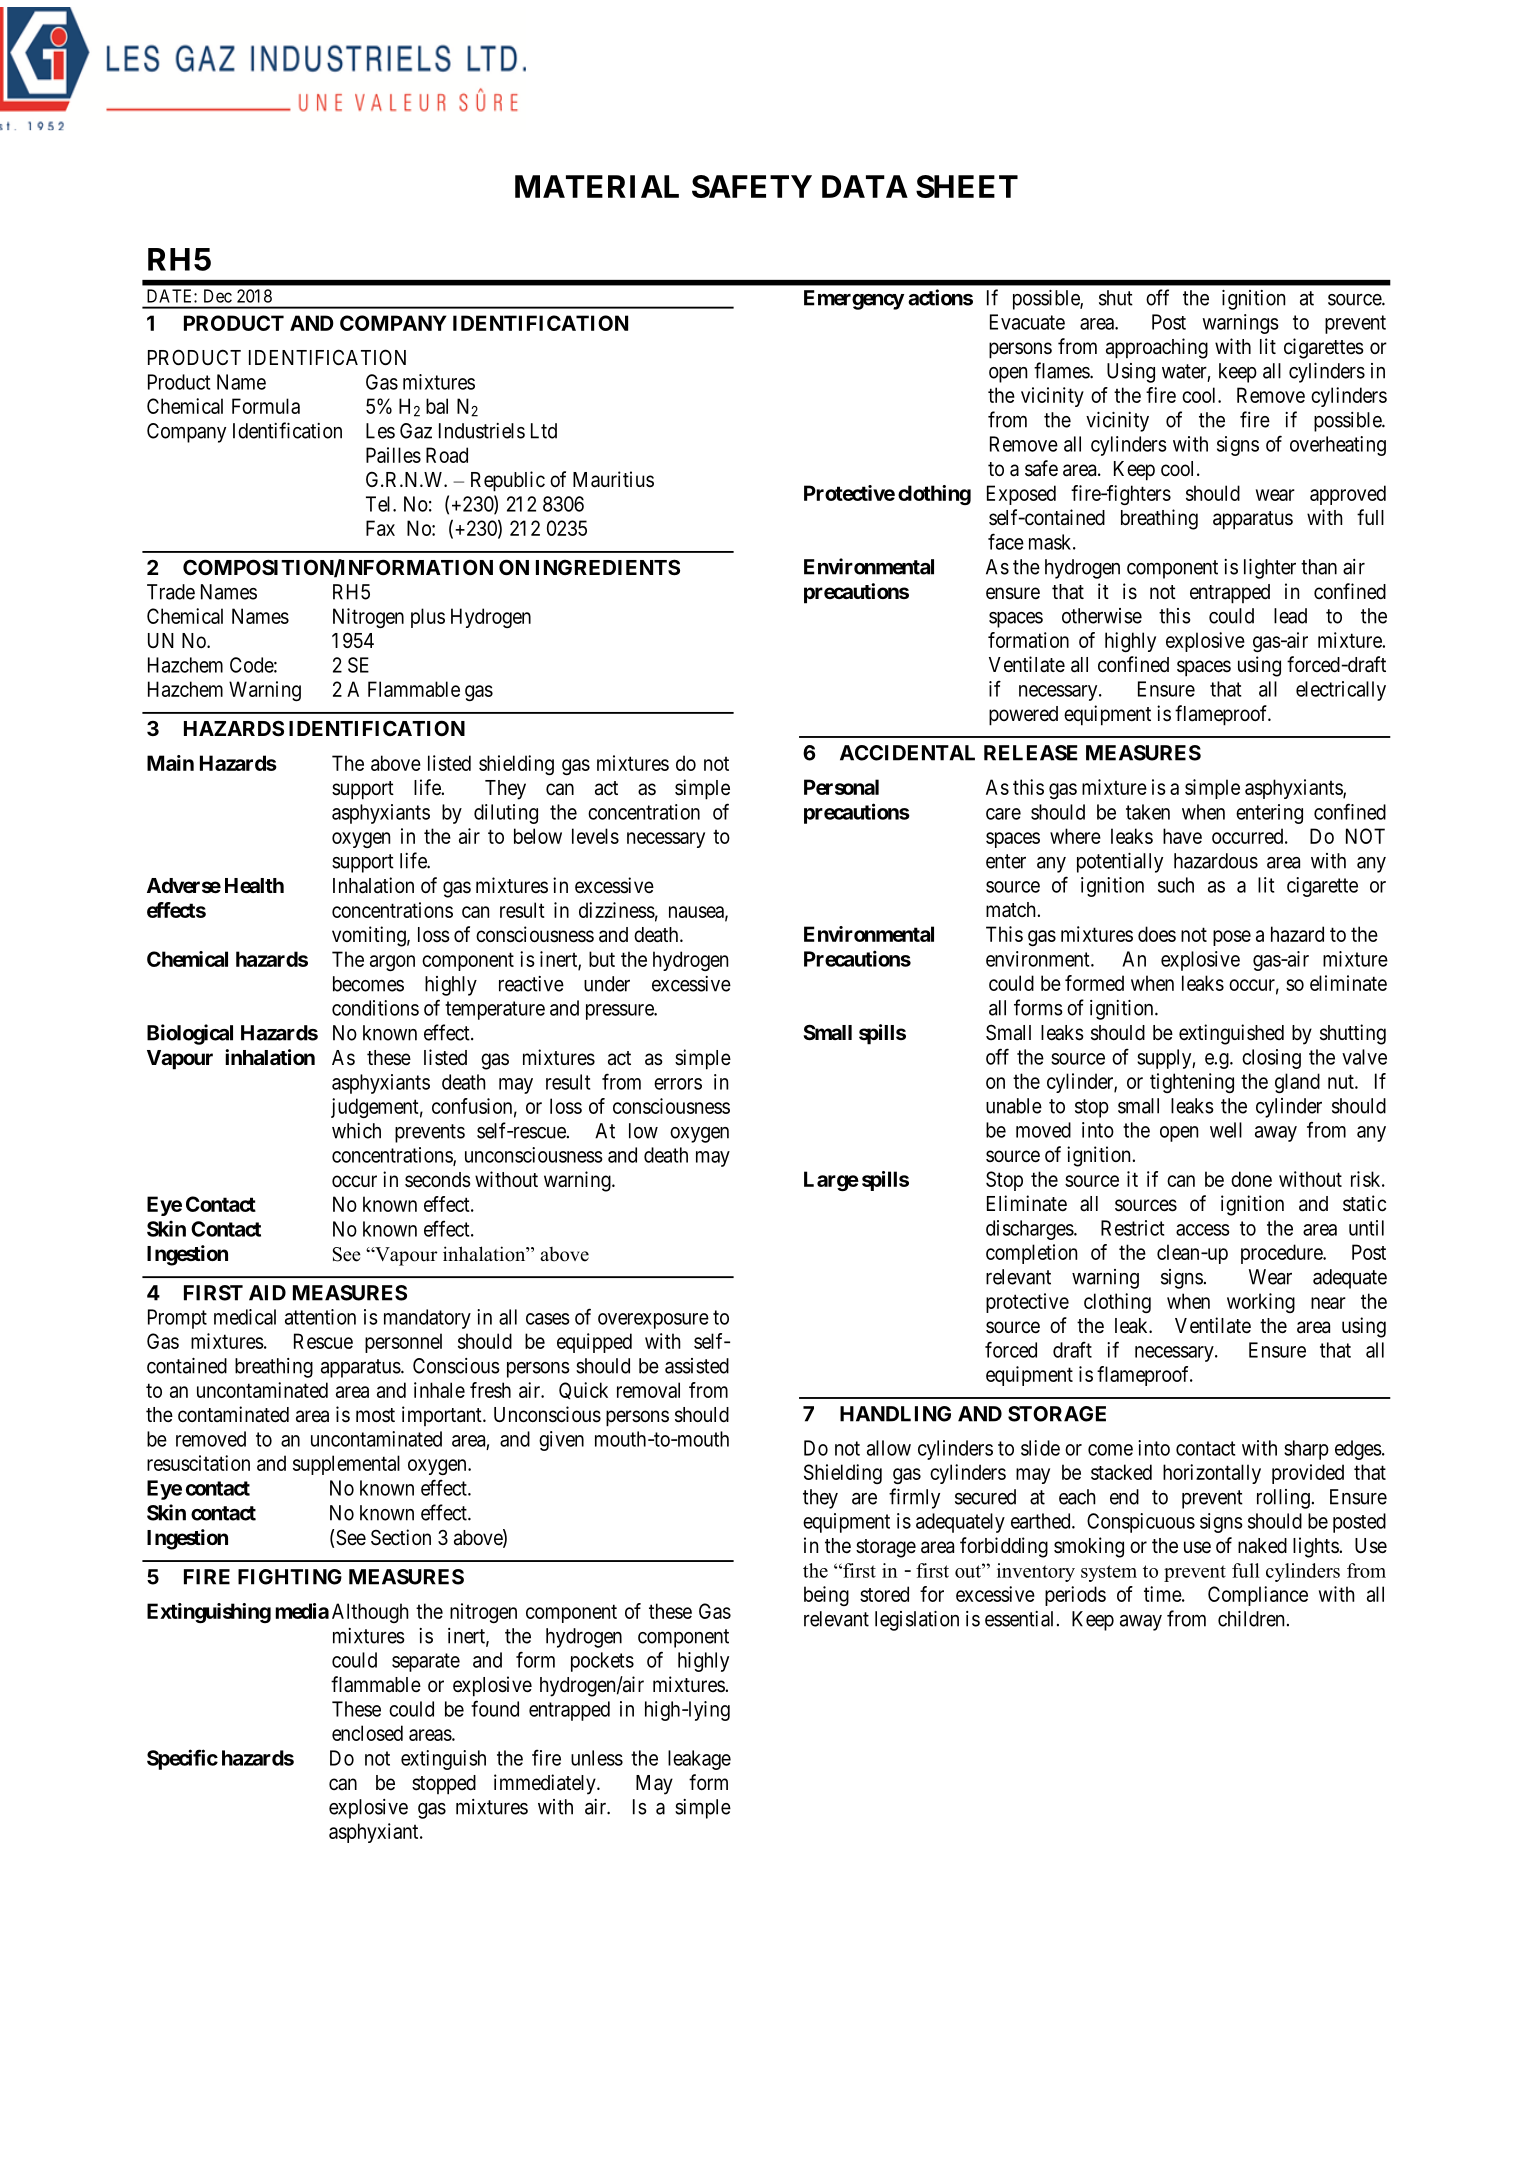 The height and width of the screenshot is (2167, 1532). Describe the element at coordinates (620, 1012) in the screenshot. I see `pressure` at that location.
